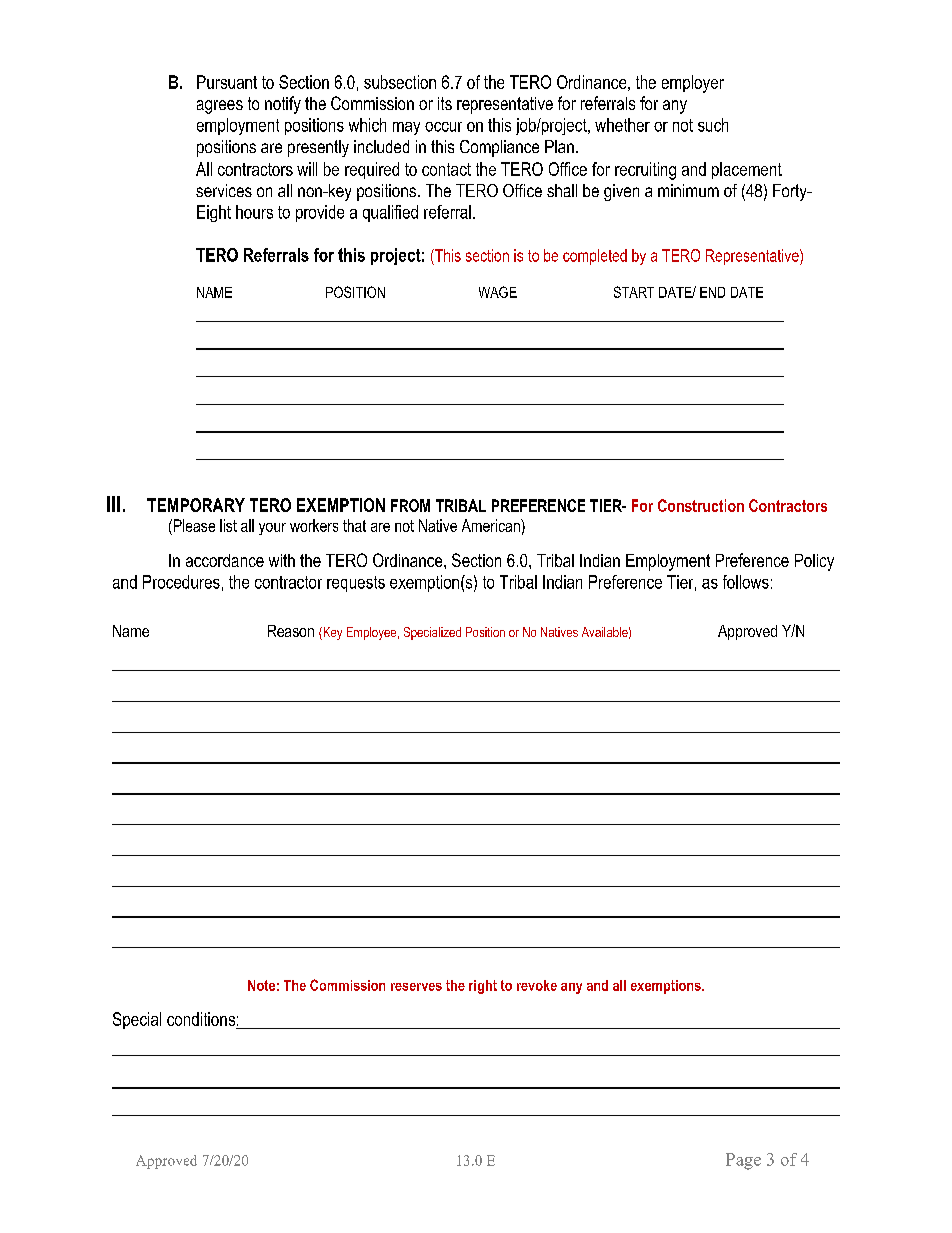 This document has height=1233, width=952. What do you see at coordinates (713, 125) in the document?
I see `such` at bounding box center [713, 125].
